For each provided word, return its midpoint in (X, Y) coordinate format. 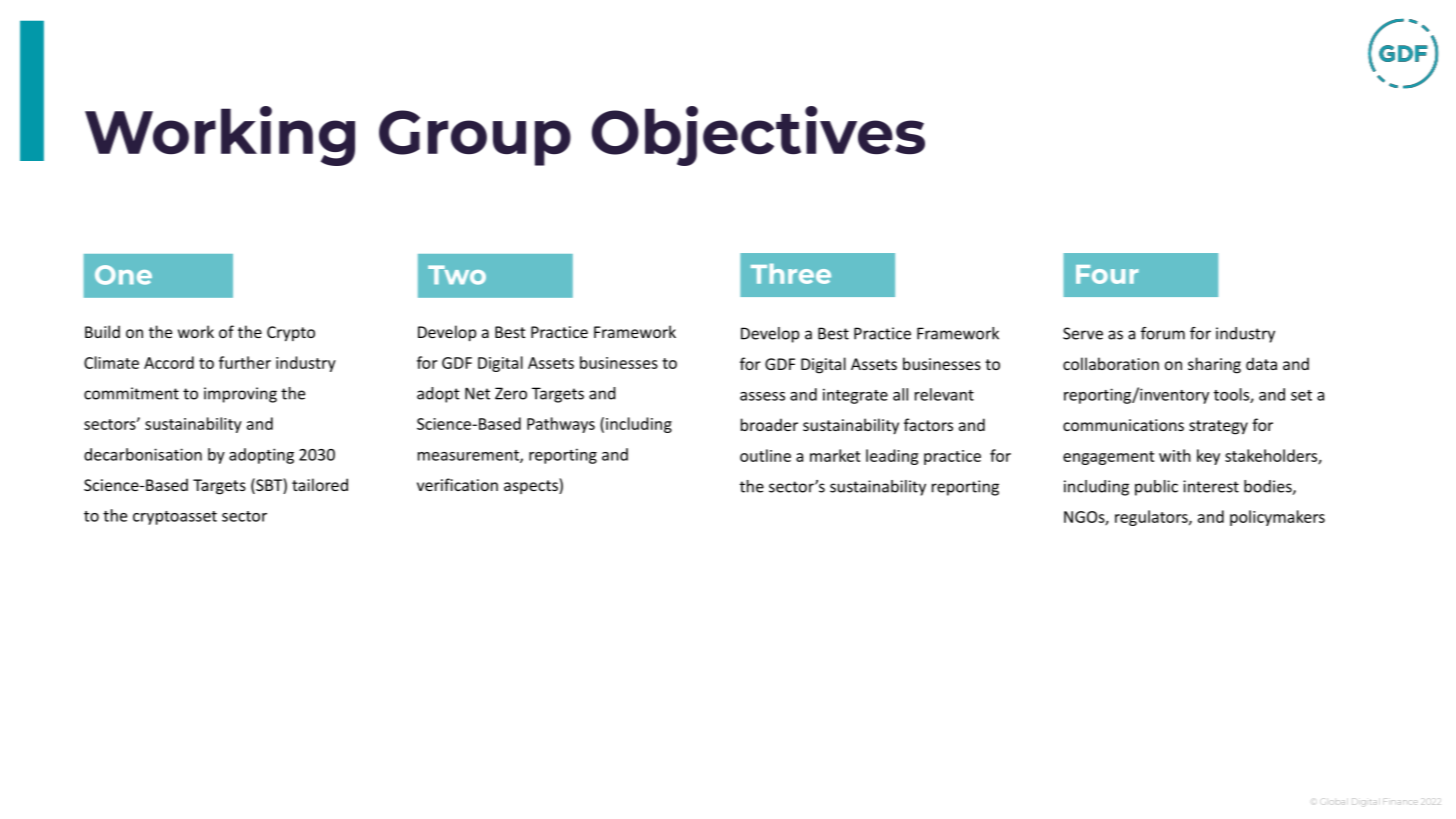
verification (457, 484)
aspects (532, 486)
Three (791, 274)
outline (765, 455)
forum (1163, 333)
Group (475, 138)
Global (1332, 802)
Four (1107, 274)
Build (102, 331)
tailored (320, 484)
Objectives (758, 136)
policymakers (1277, 518)
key (1208, 457)
